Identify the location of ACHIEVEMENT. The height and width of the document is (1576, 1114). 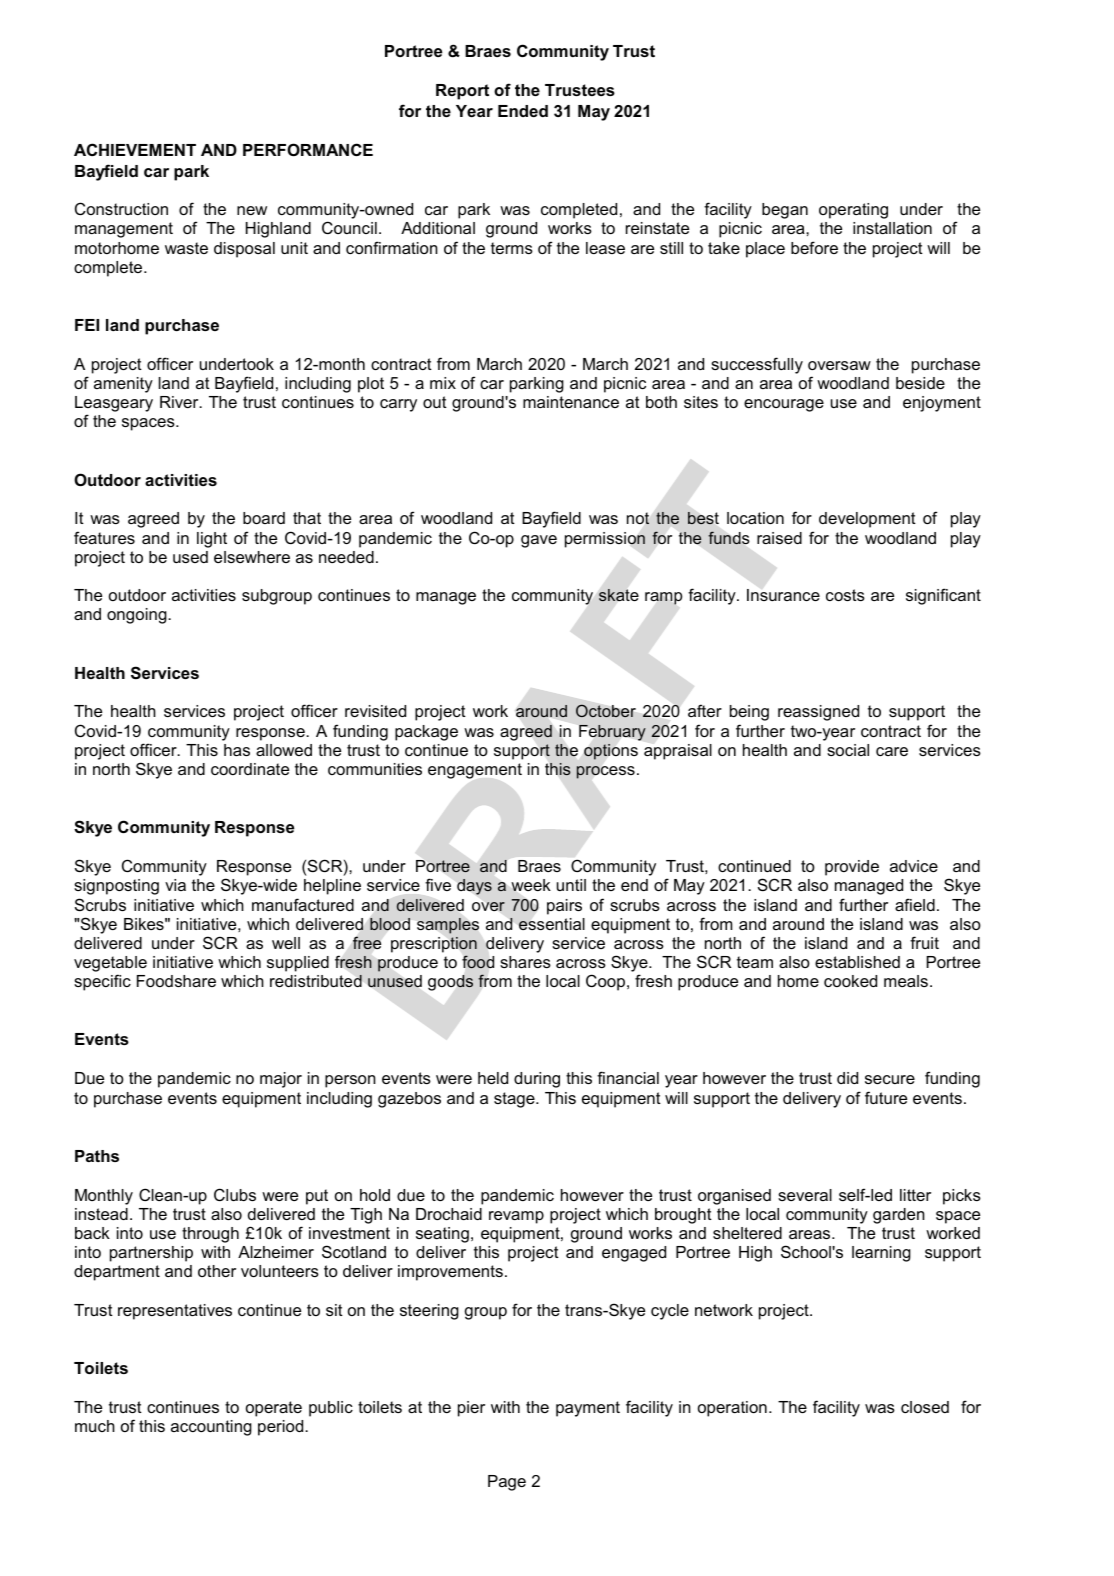
(135, 149).
